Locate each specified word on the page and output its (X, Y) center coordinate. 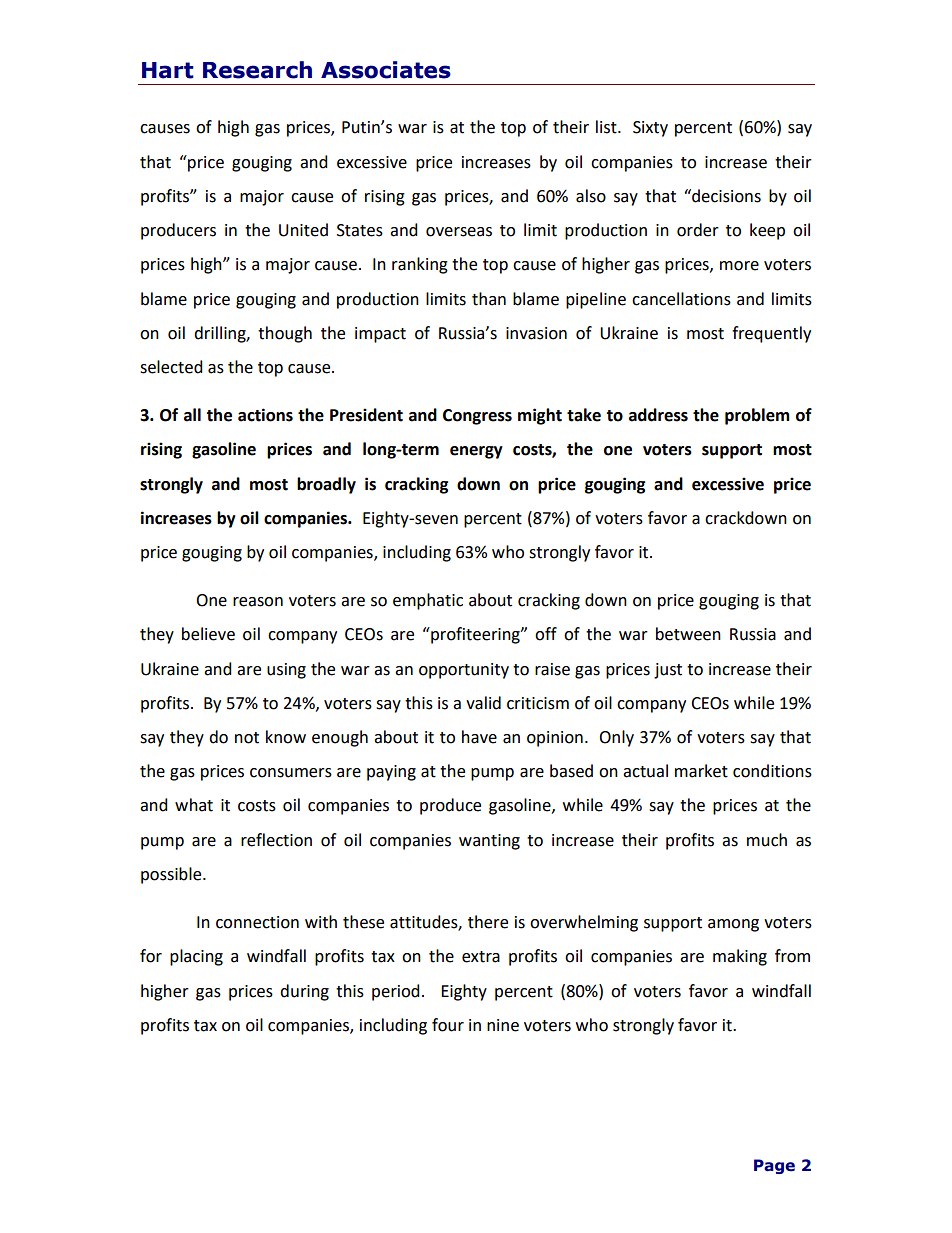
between (688, 634)
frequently (771, 334)
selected (171, 367)
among (733, 925)
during (304, 992)
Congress (477, 417)
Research (257, 70)
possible (172, 875)
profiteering (475, 635)
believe (208, 634)
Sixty (650, 129)
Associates (386, 70)
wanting (489, 842)
